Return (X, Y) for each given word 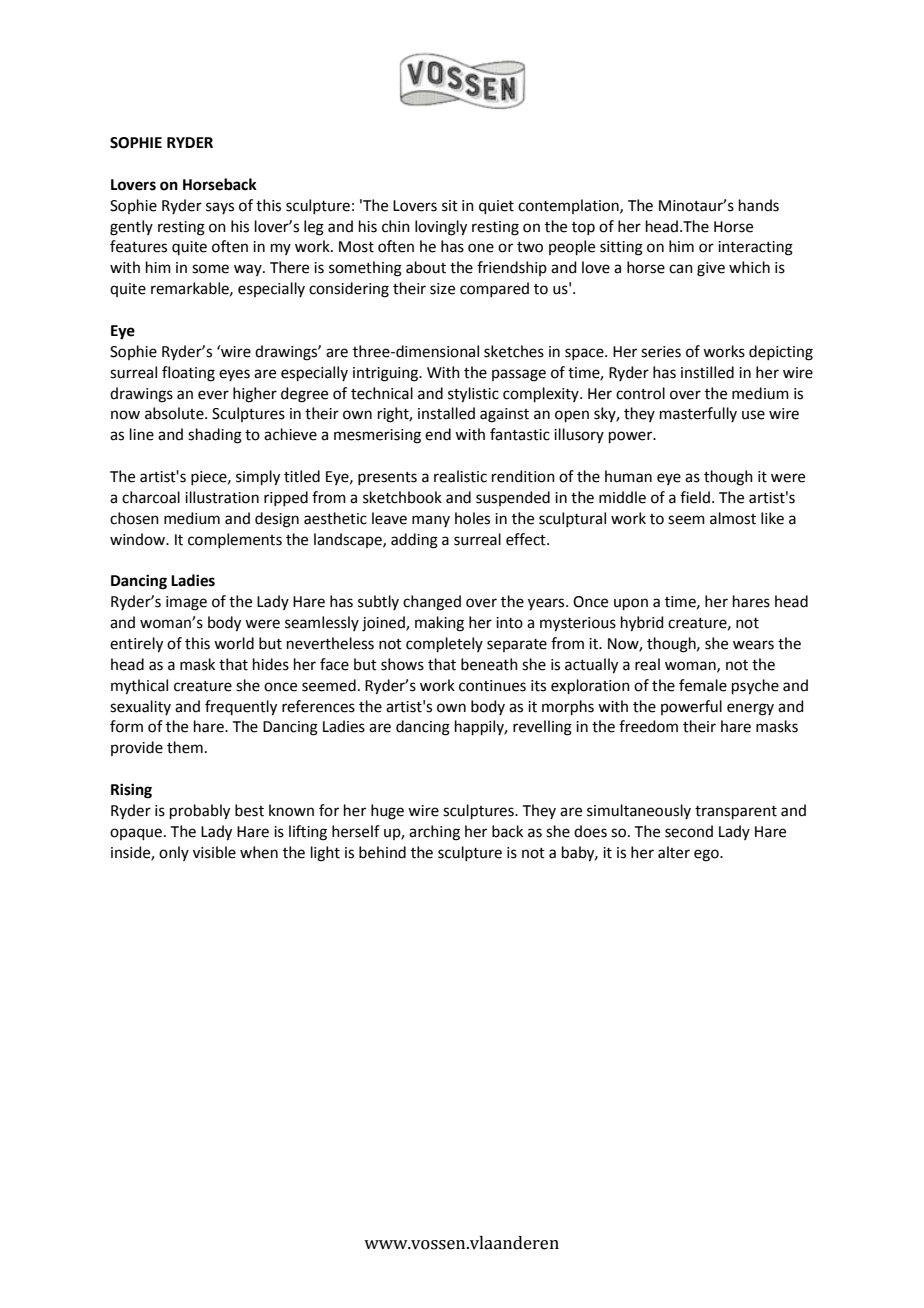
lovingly (441, 228)
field (695, 497)
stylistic (473, 395)
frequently (241, 708)
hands (759, 205)
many (431, 521)
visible (214, 852)
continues (492, 686)
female (703, 685)
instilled (707, 372)
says (220, 208)
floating (188, 374)
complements (235, 540)
